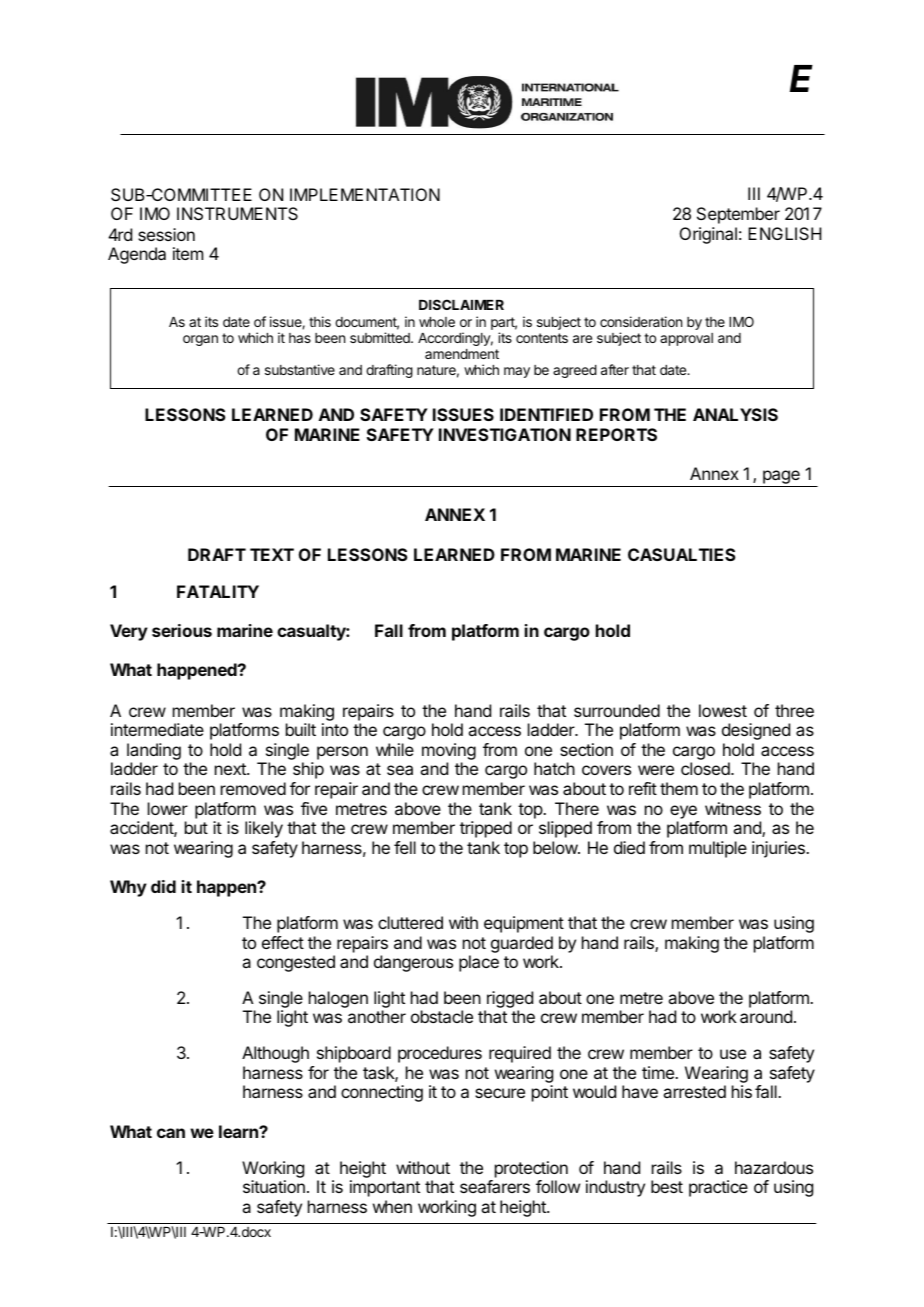 The height and width of the screenshot is (1307, 924). I want to click on lowest, so click(723, 710).
